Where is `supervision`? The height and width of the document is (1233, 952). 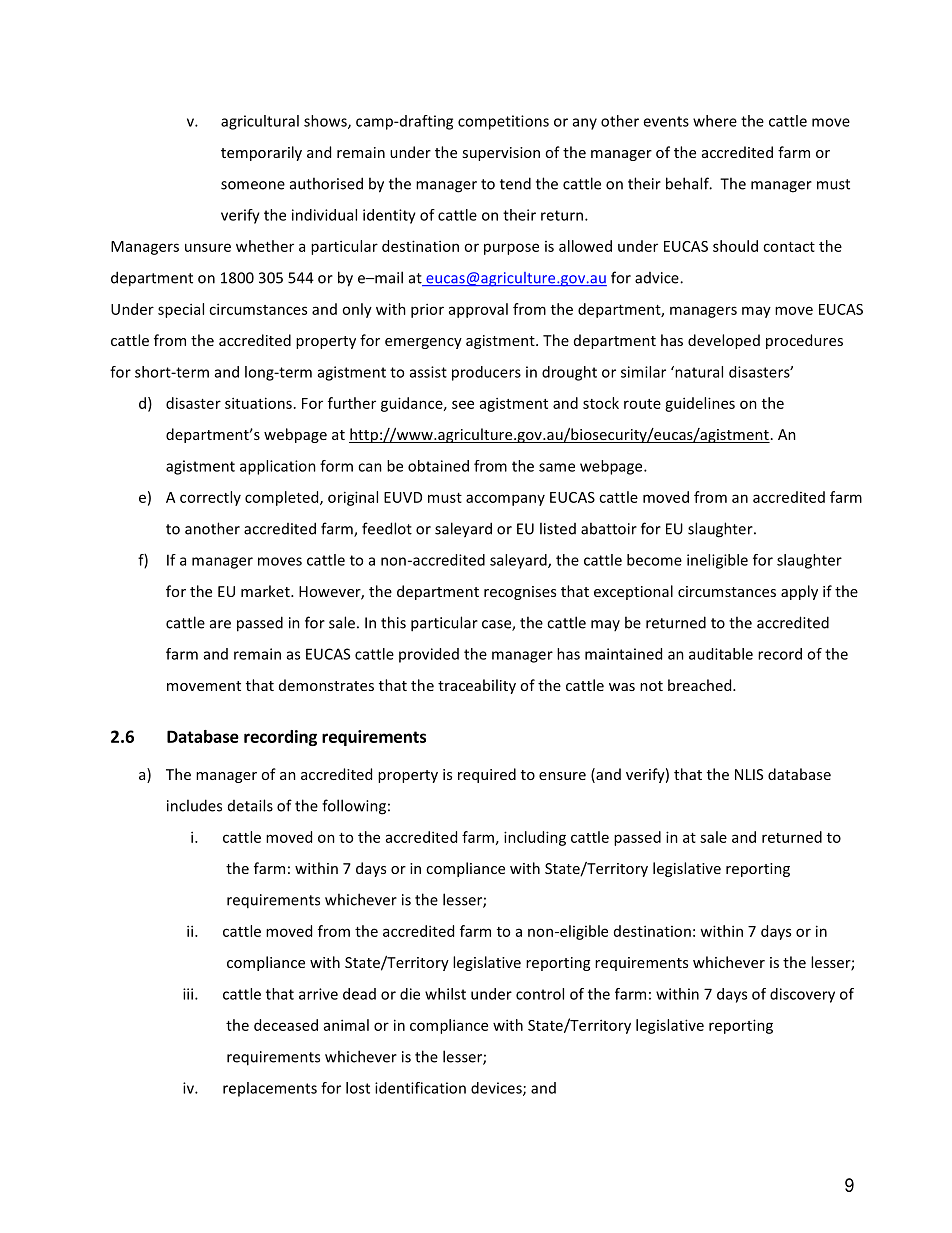
supervision is located at coordinates (501, 154).
